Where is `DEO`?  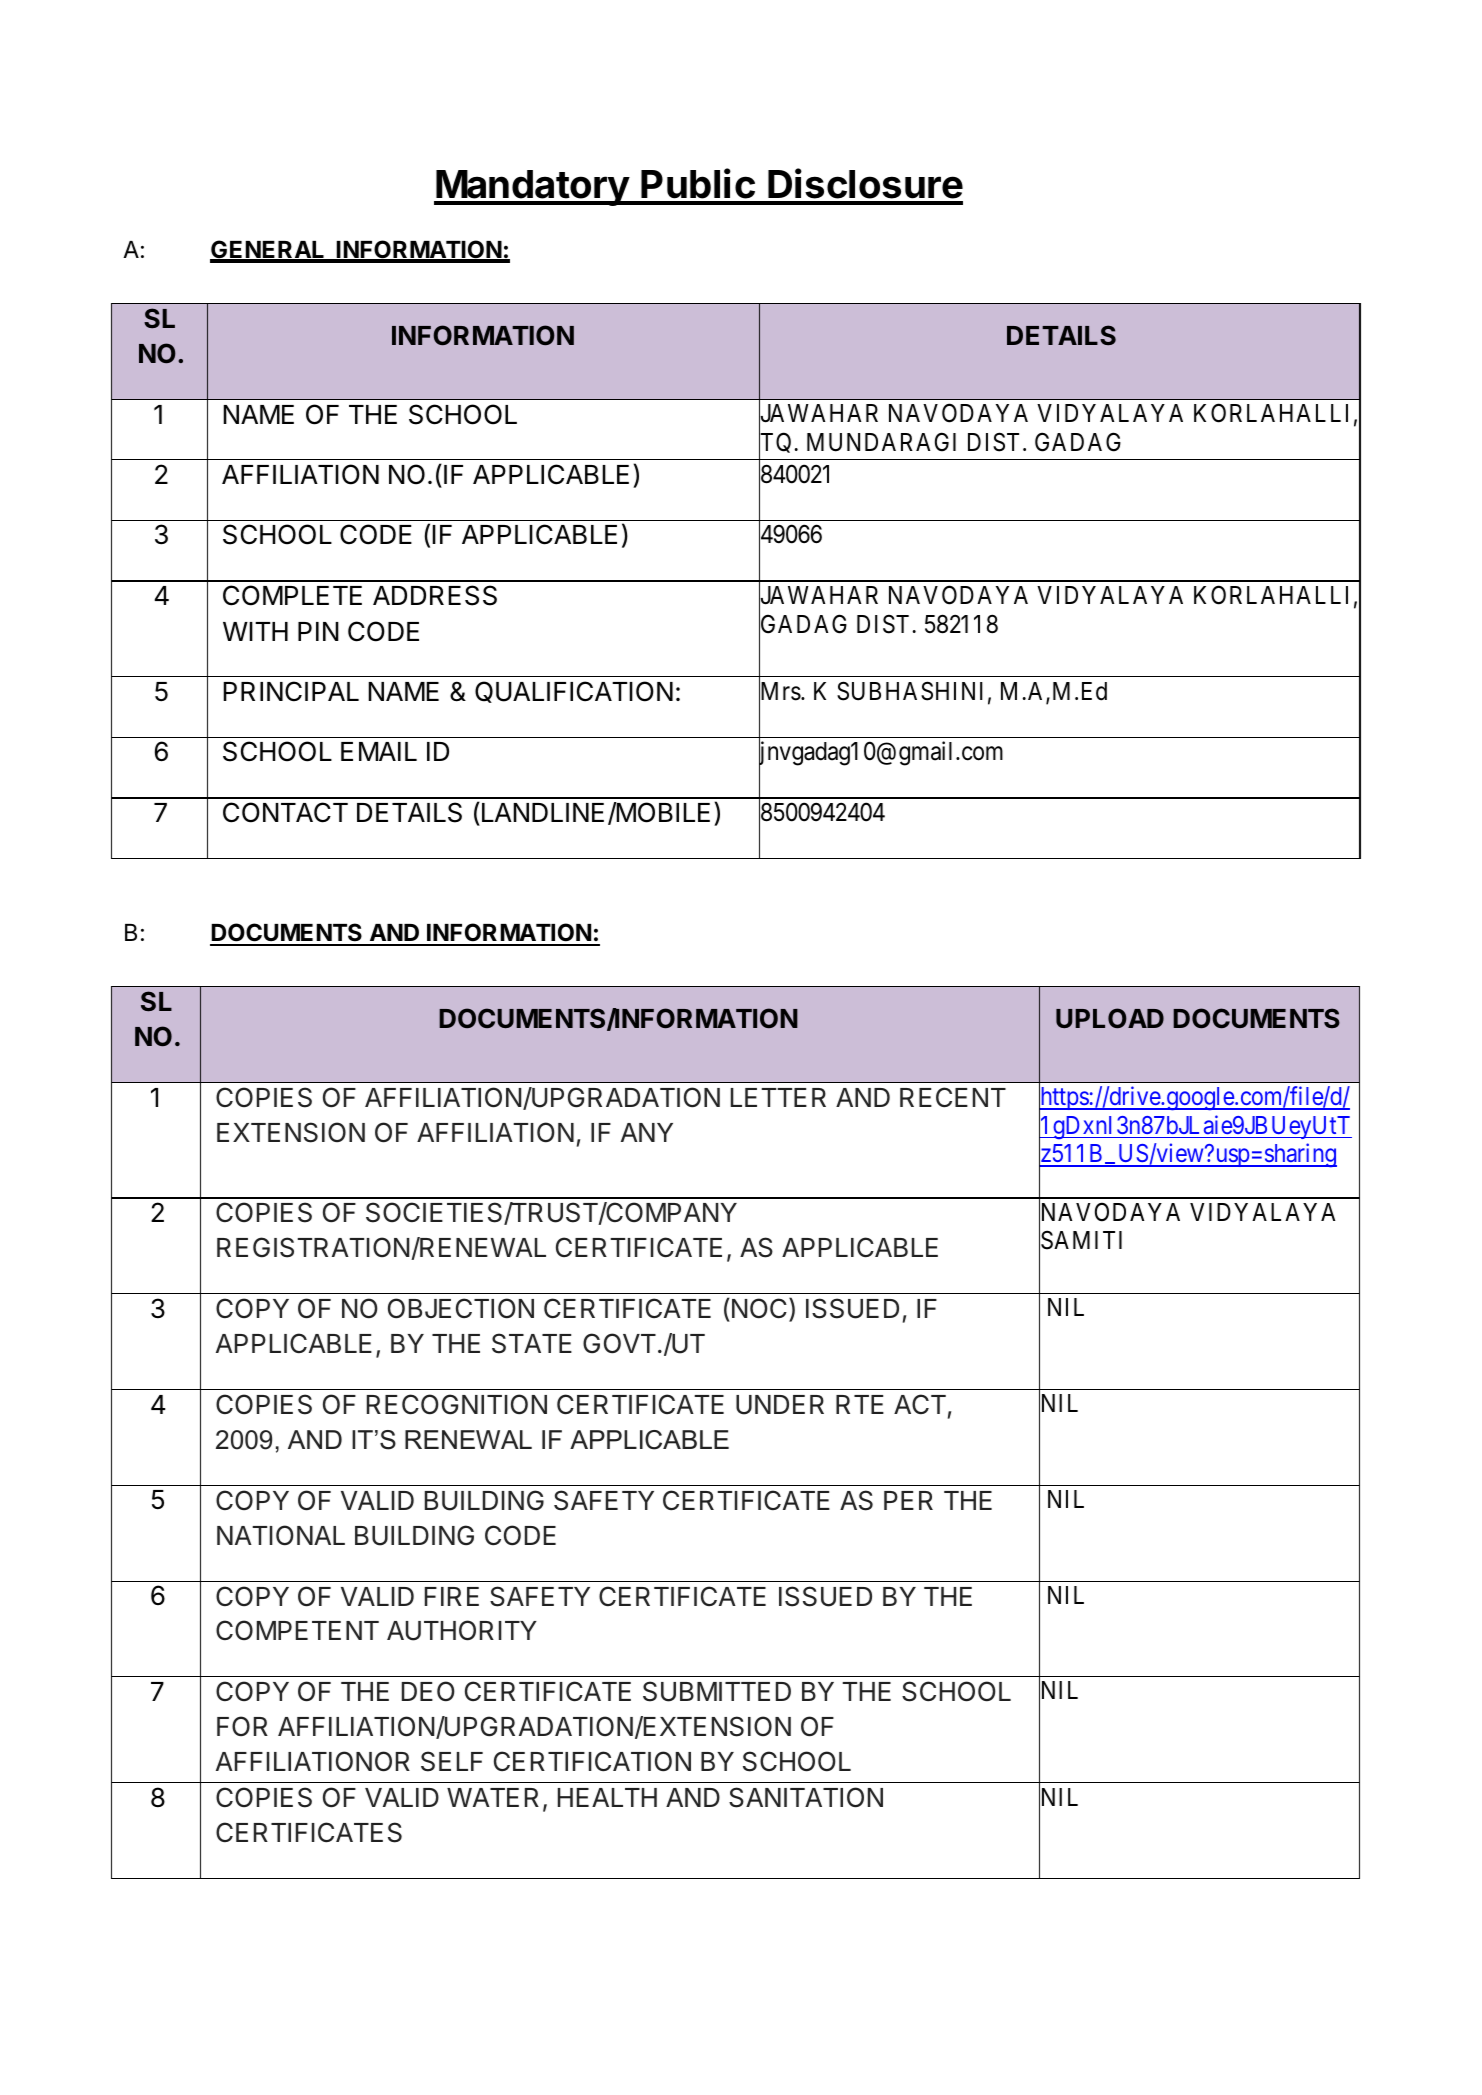
DEO is located at coordinates (428, 1691).
